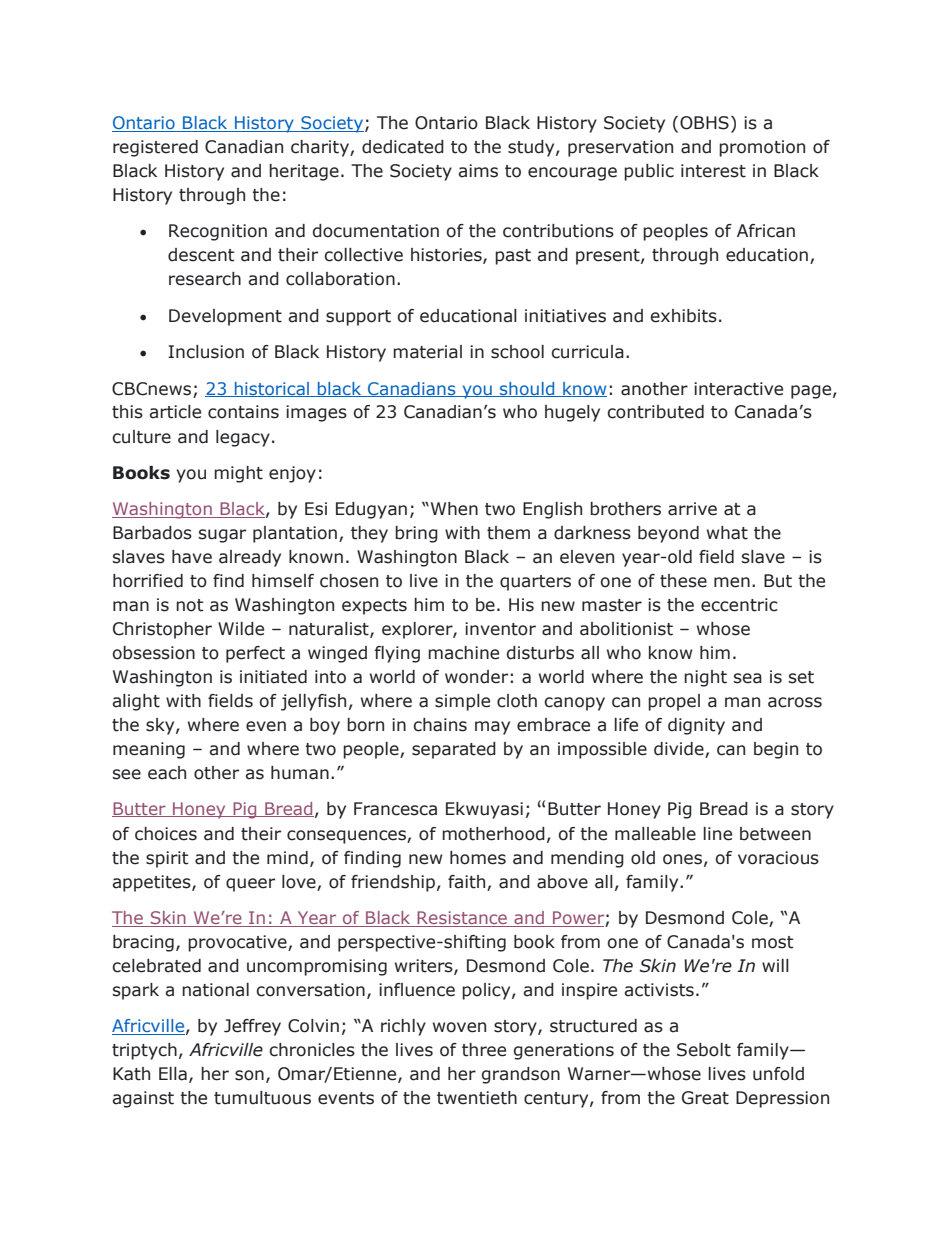  Describe the element at coordinates (175, 412) in the document. I see `article` at that location.
